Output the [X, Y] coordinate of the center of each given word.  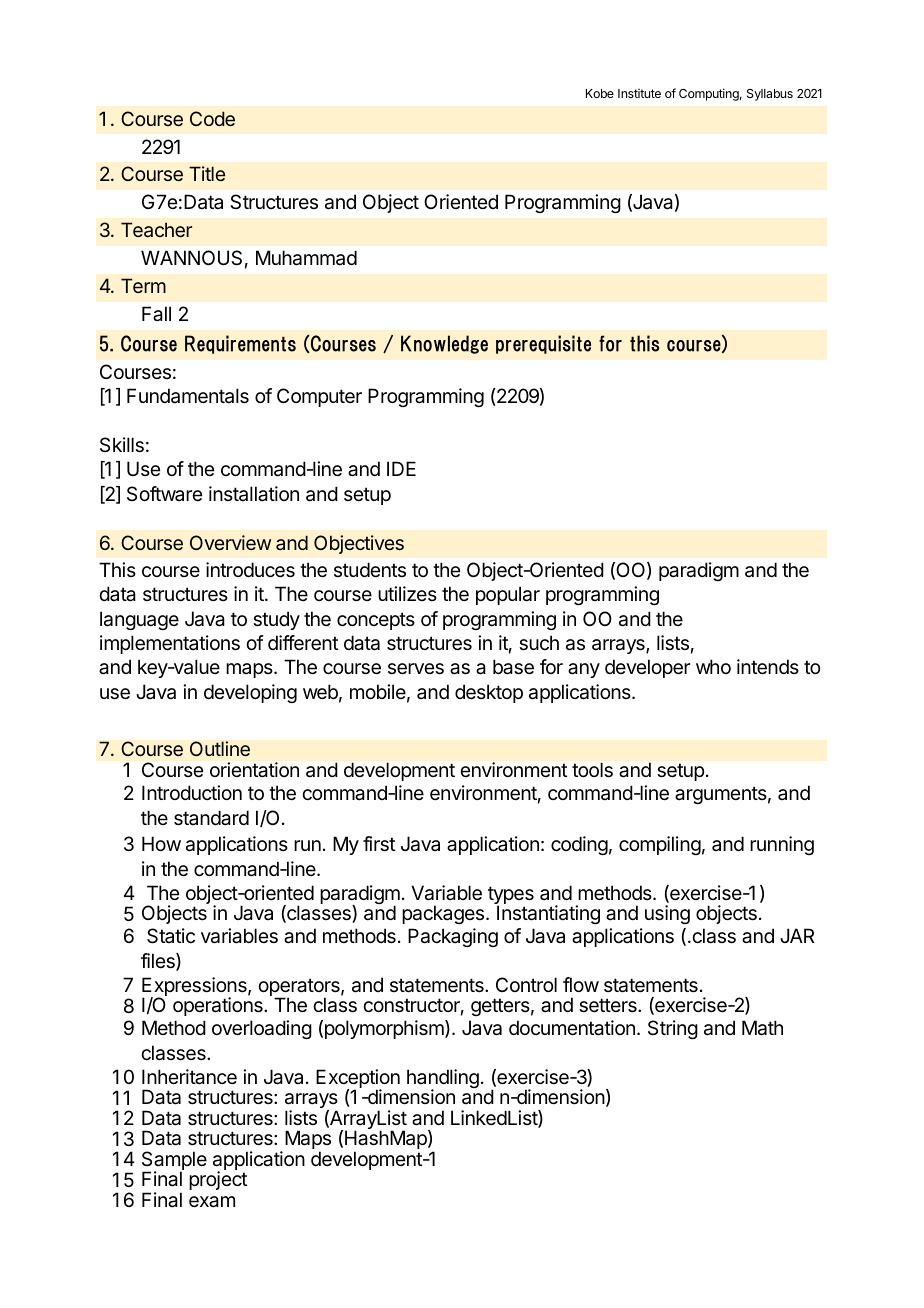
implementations [170, 644]
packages [444, 914]
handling [443, 1080]
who [713, 666]
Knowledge [444, 344]
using [667, 914]
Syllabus [770, 95]
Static [171, 936]
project [218, 1180]
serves [416, 669]
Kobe [600, 93]
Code [212, 118]
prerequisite [543, 344]
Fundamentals [188, 396]
